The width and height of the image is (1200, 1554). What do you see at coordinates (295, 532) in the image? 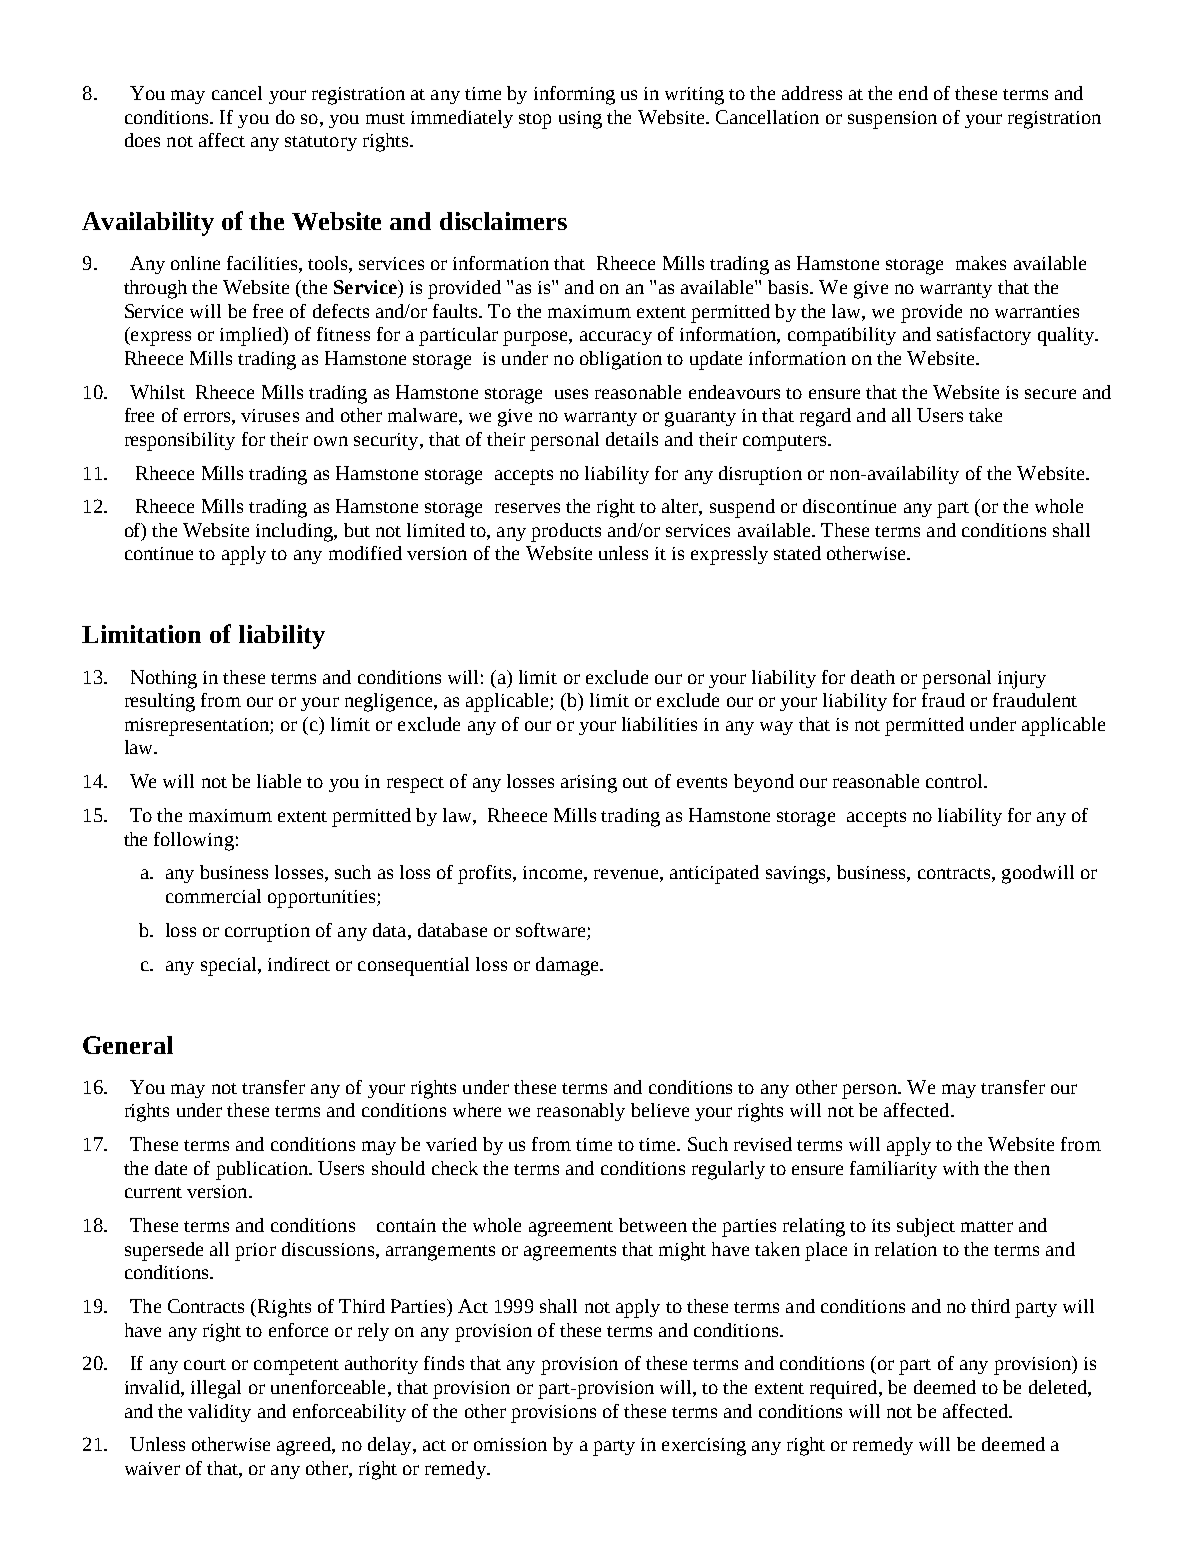
I see `including` at bounding box center [295, 532].
